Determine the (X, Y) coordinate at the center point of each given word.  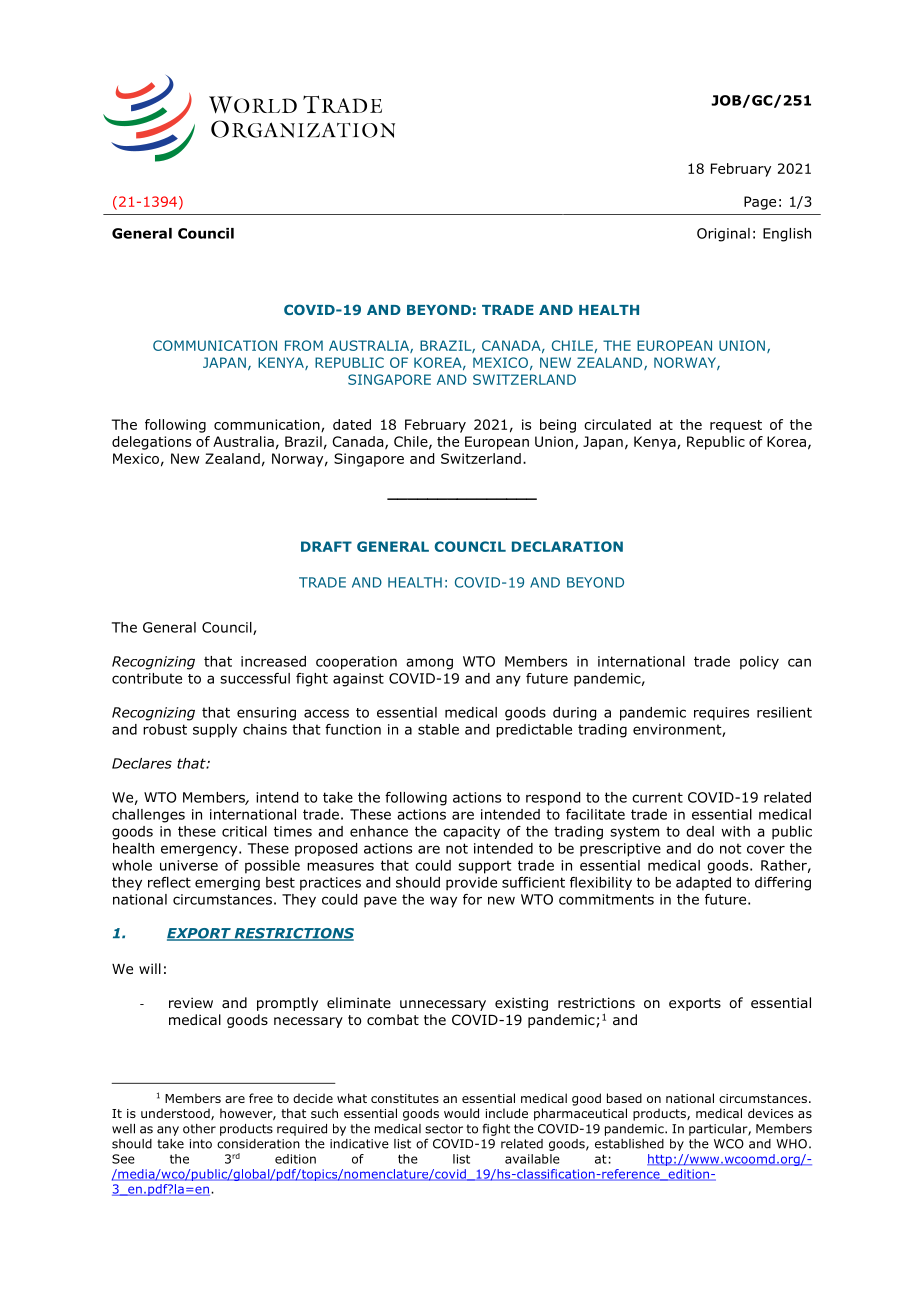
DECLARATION (567, 546)
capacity (471, 833)
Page (760, 203)
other (199, 1129)
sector (444, 1129)
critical (244, 831)
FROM (304, 345)
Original (723, 235)
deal (700, 831)
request (736, 426)
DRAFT (326, 546)
